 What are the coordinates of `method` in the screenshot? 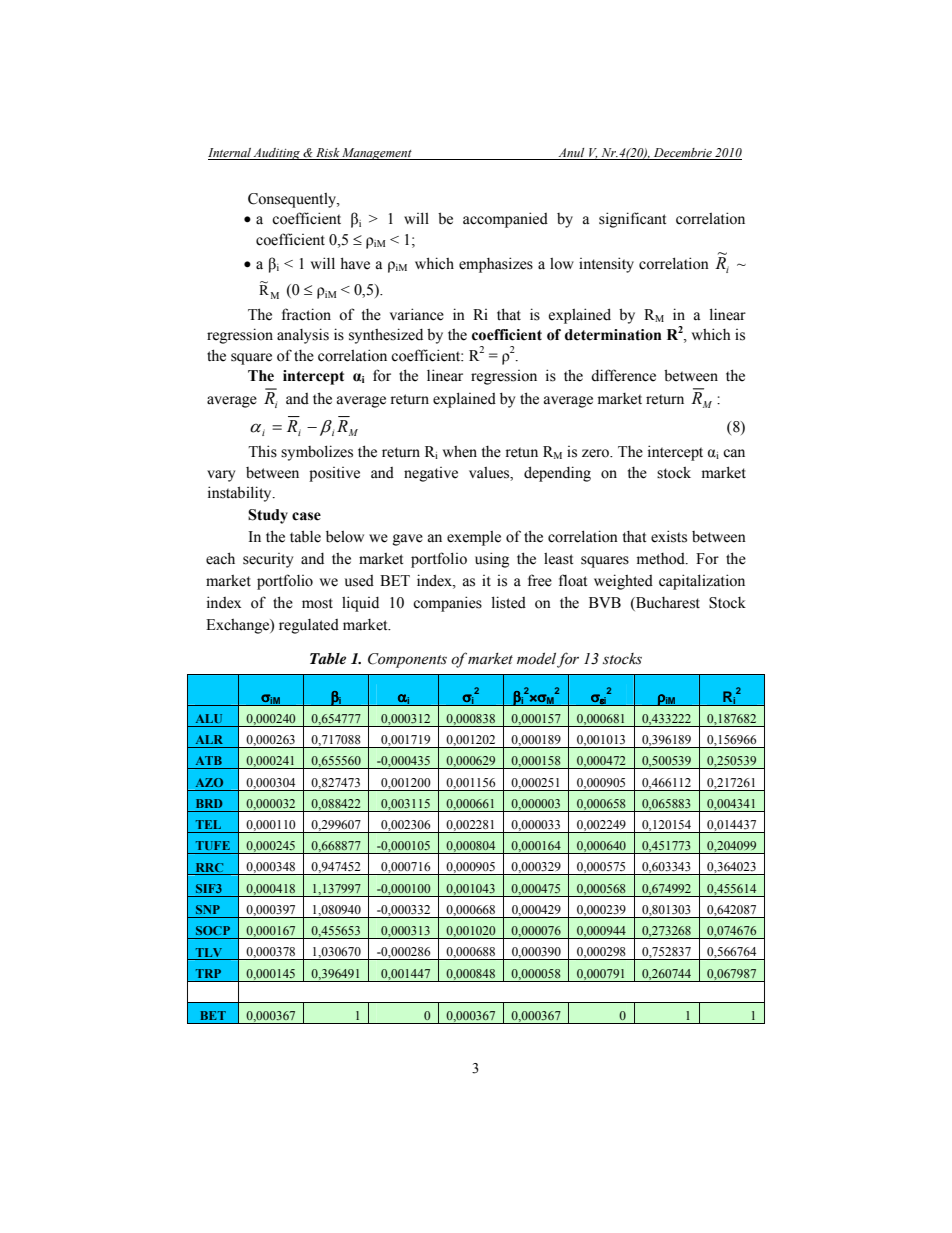 It's located at (662, 559).
